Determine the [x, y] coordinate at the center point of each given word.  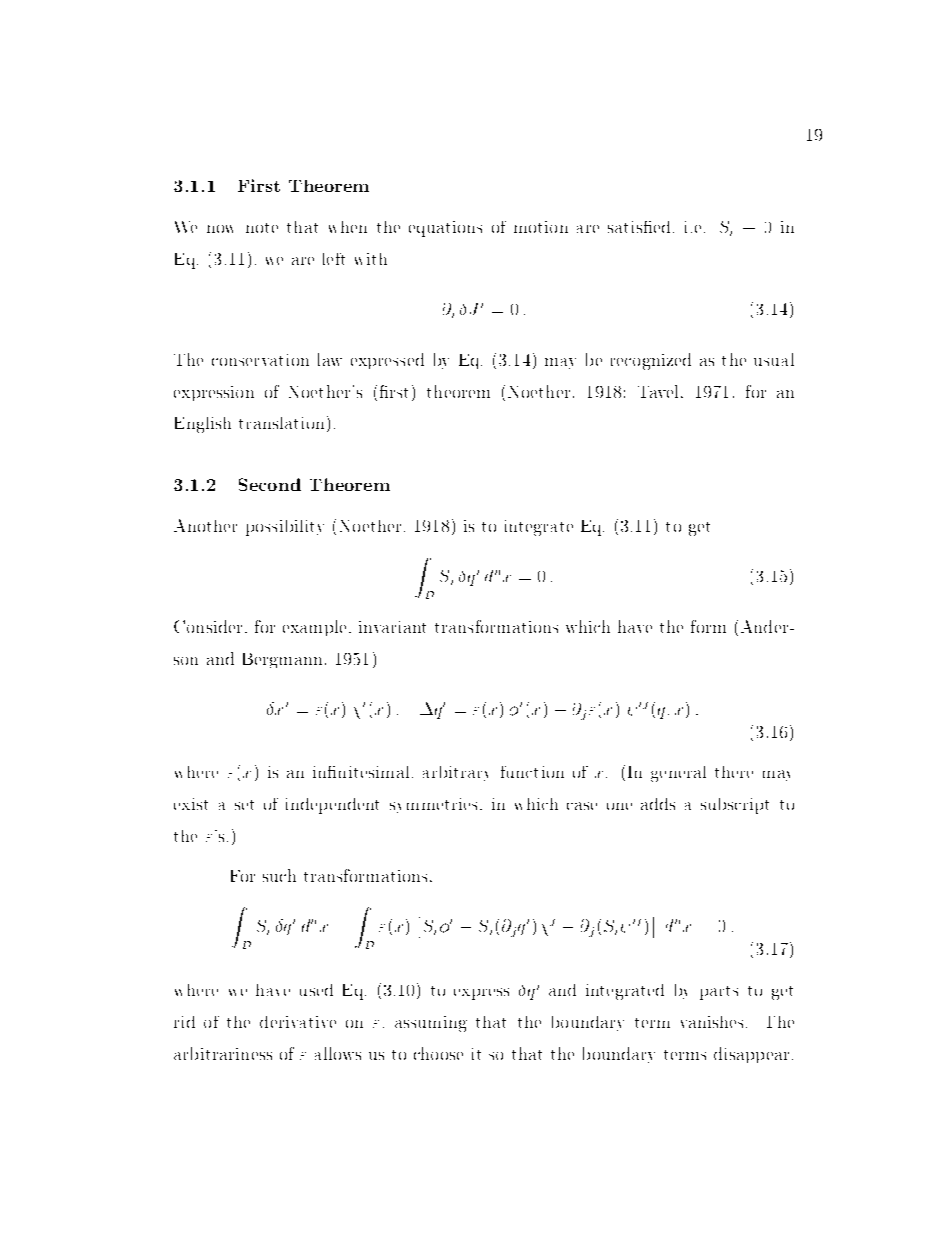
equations [445, 229]
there [734, 772]
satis [626, 227]
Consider [208, 626]
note [262, 228]
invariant [392, 627]
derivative [298, 1022]
